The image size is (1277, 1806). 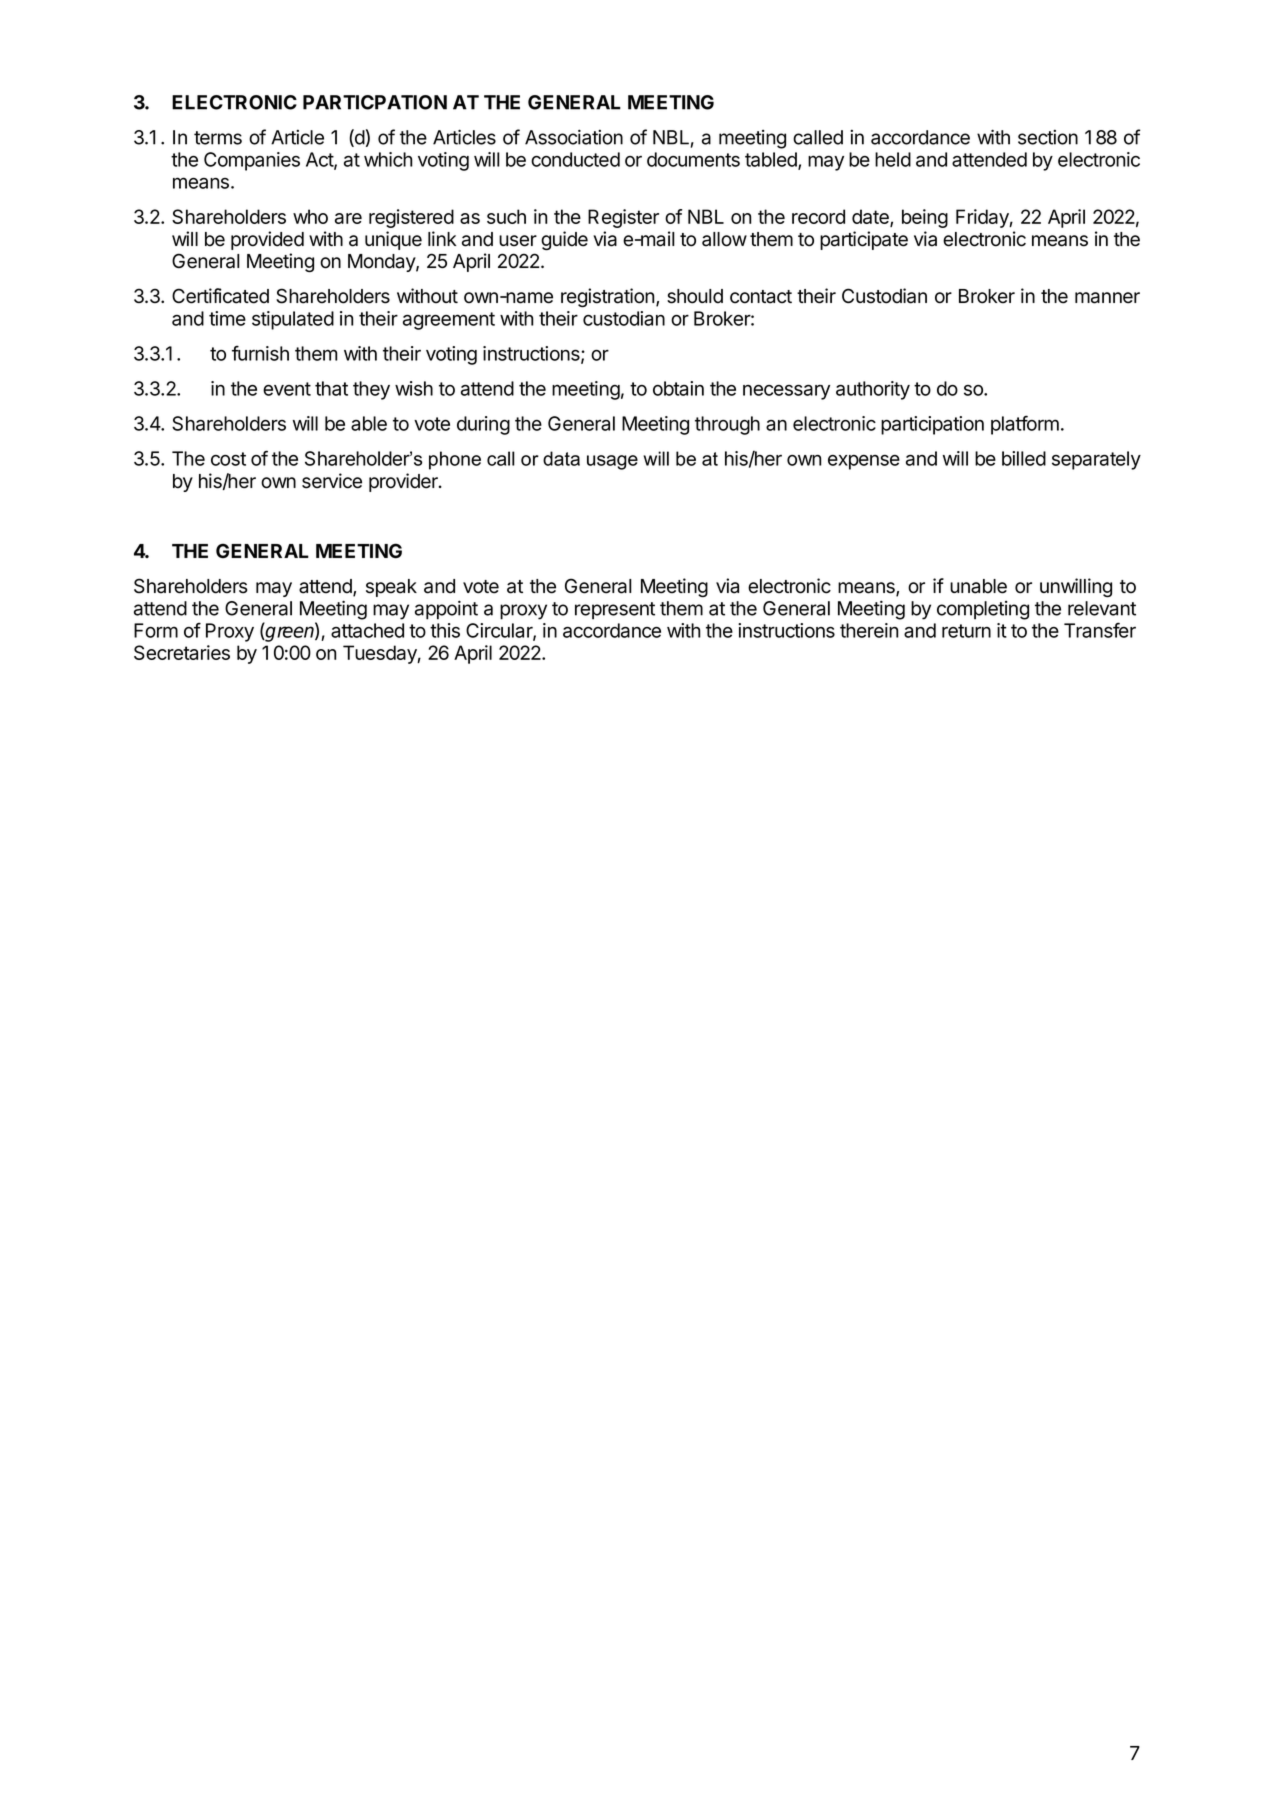 I want to click on usage, so click(x=612, y=462).
